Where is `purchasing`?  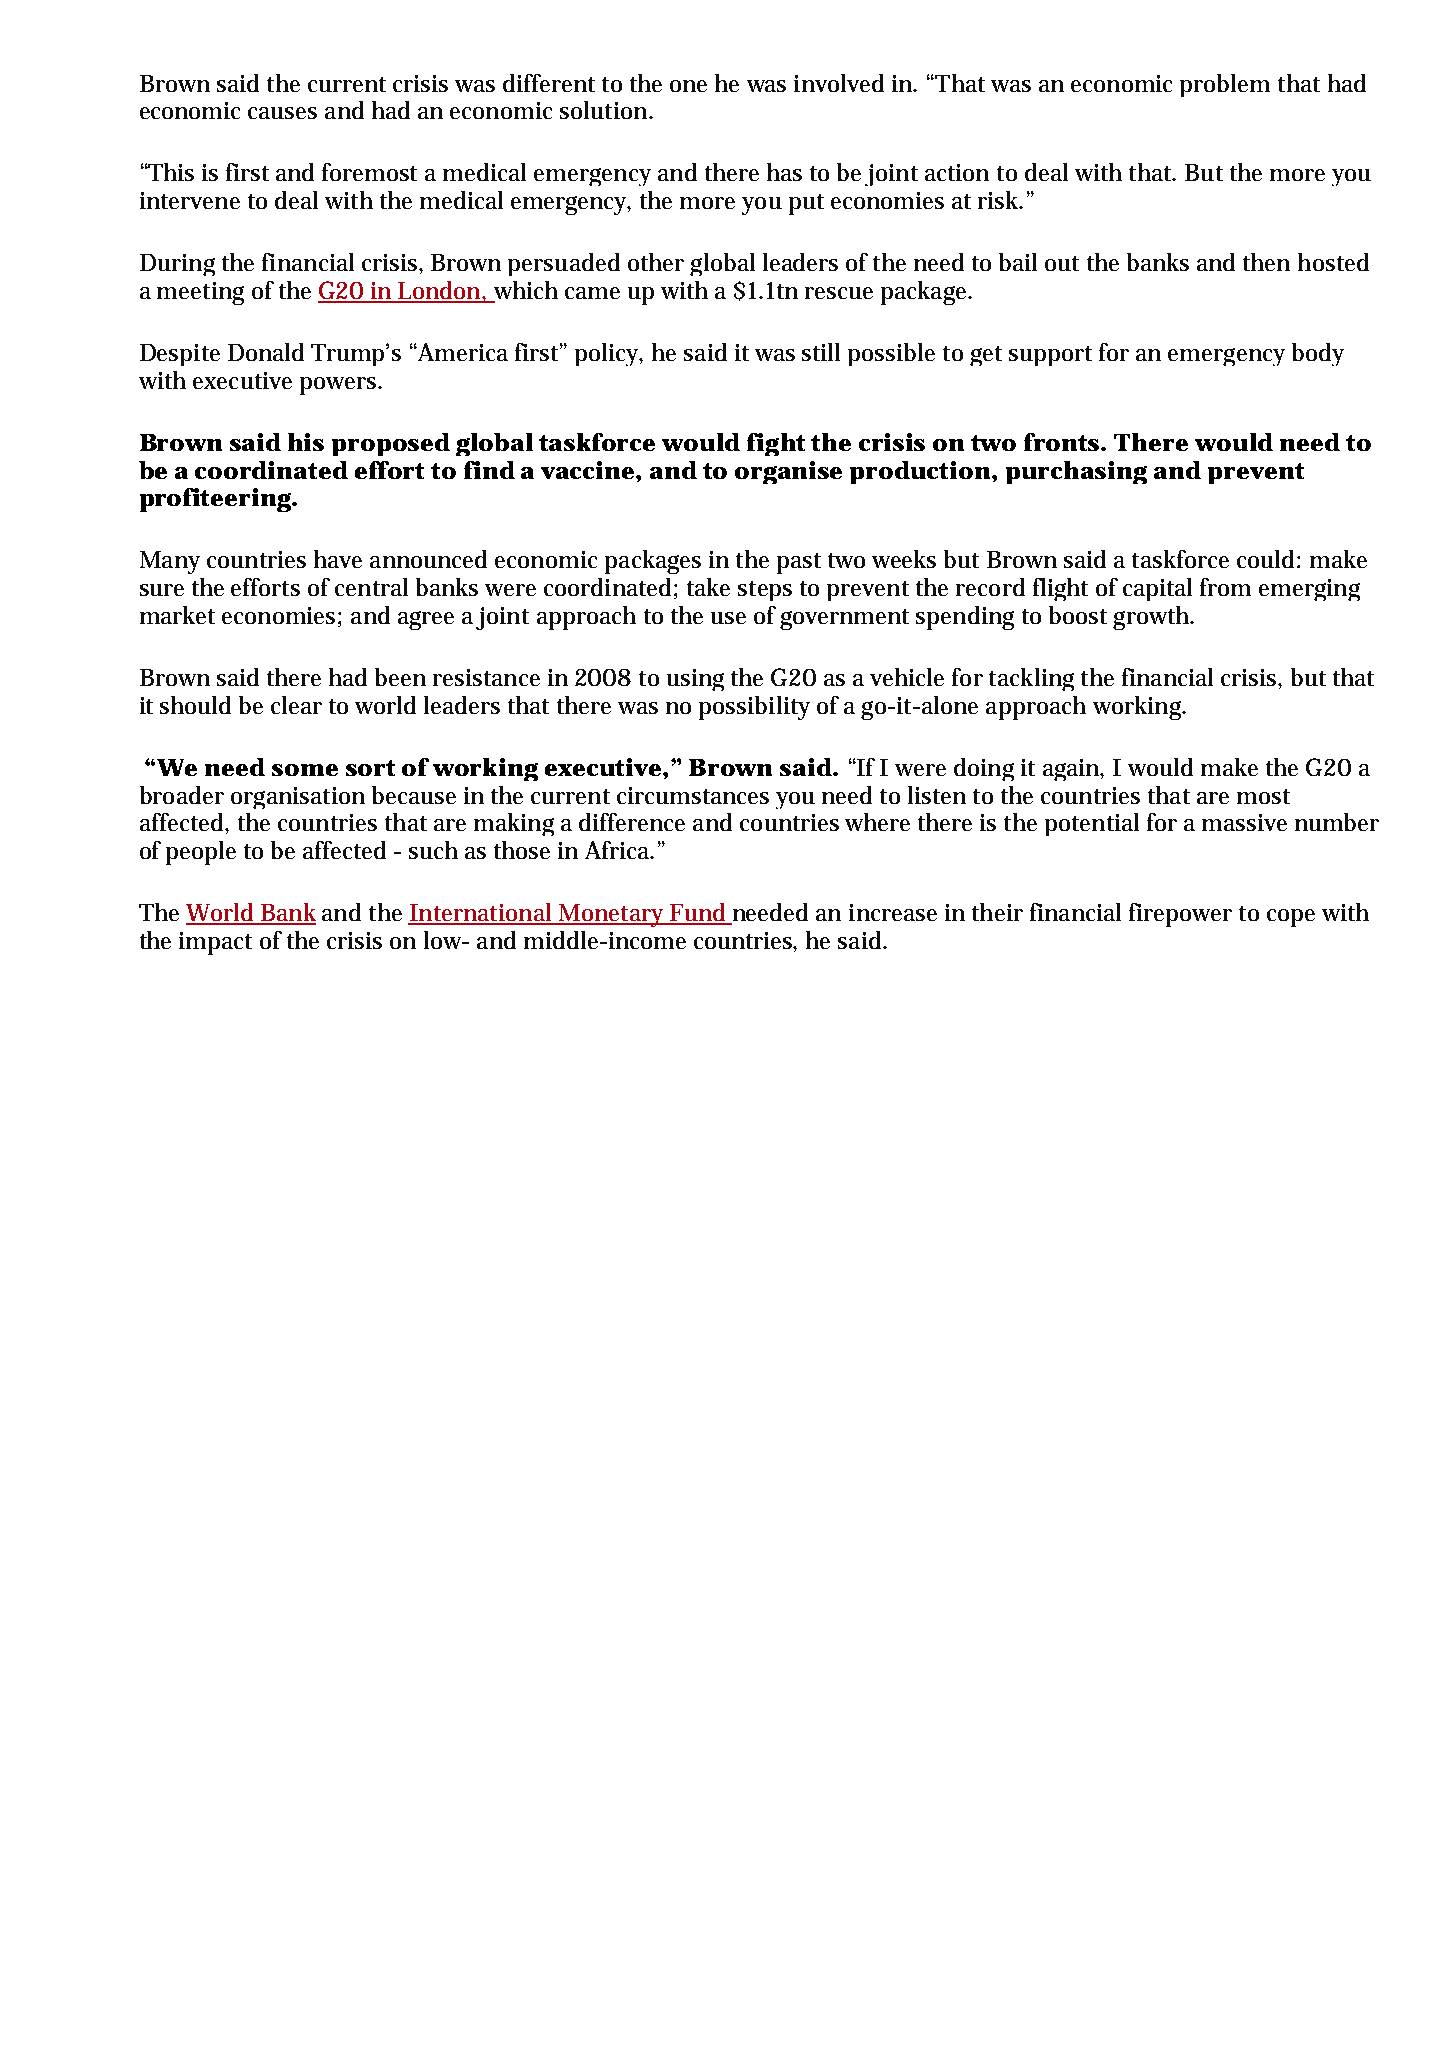
purchasing is located at coordinates (1076, 472).
